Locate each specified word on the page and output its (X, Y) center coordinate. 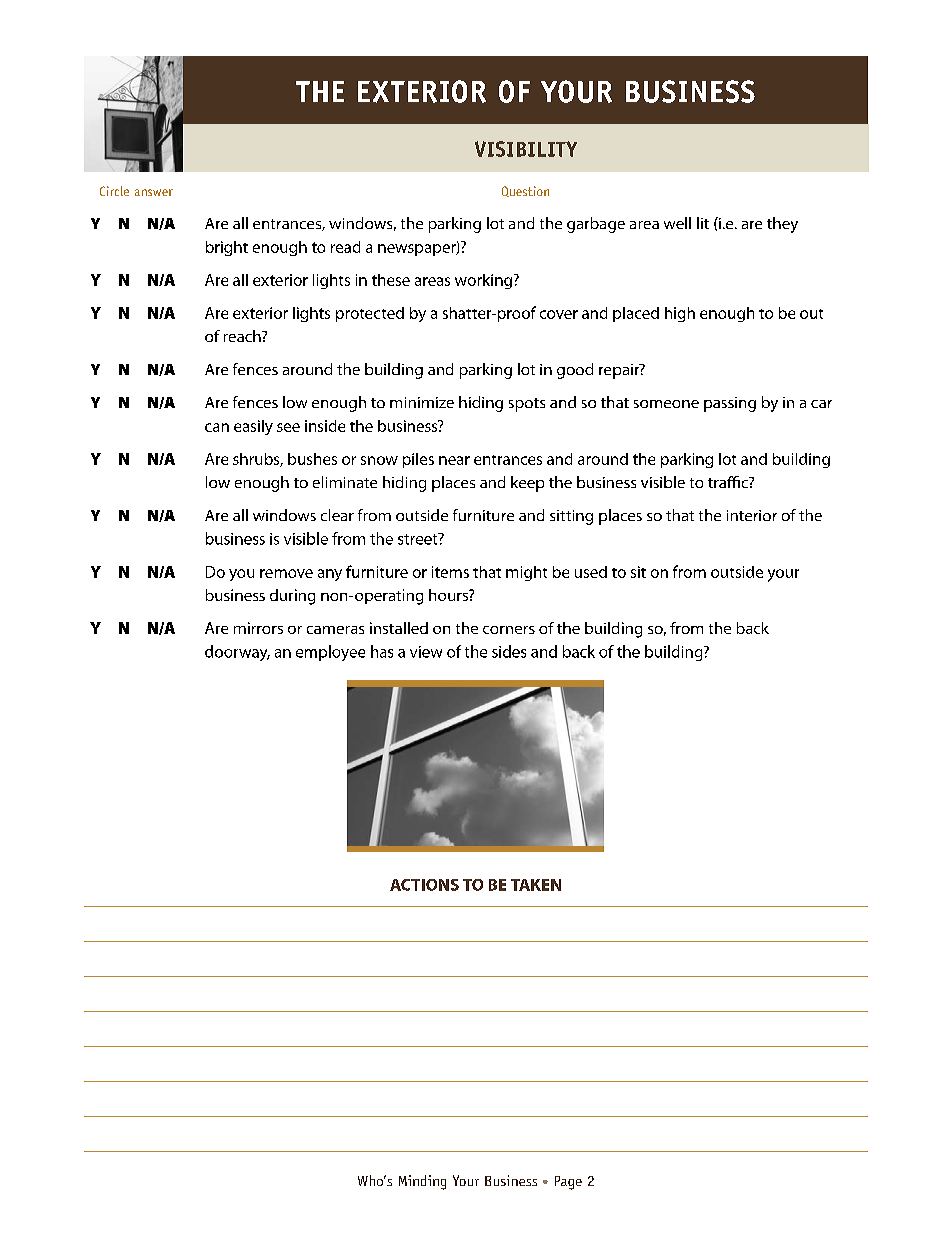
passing (730, 404)
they (782, 225)
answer (154, 192)
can (217, 427)
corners (509, 630)
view (426, 652)
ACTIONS (424, 885)
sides (509, 651)
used (591, 572)
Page (568, 1183)
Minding (422, 1182)
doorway (237, 653)
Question (525, 191)
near (454, 460)
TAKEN (536, 885)
